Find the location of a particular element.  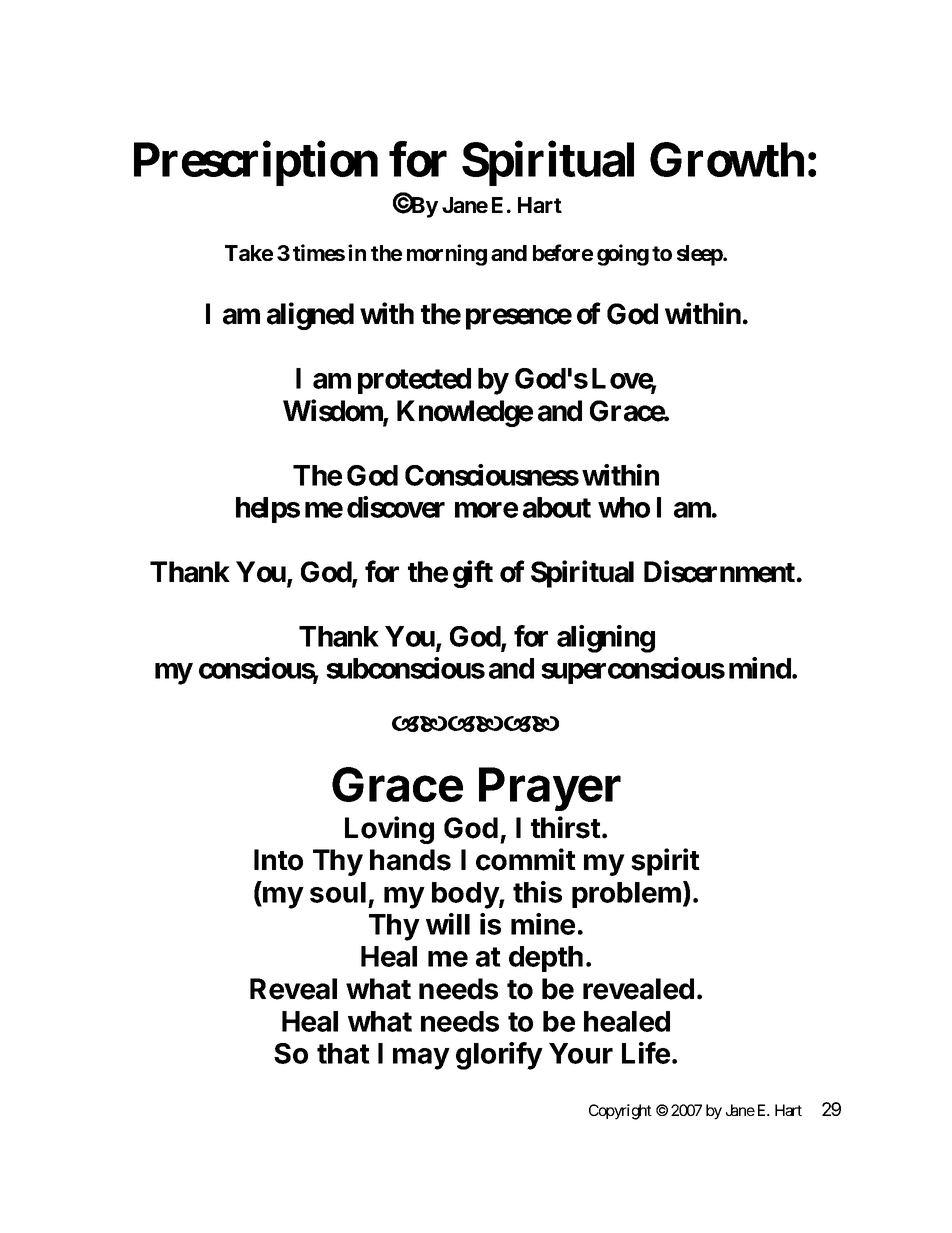

Prayer is located at coordinates (550, 789).
